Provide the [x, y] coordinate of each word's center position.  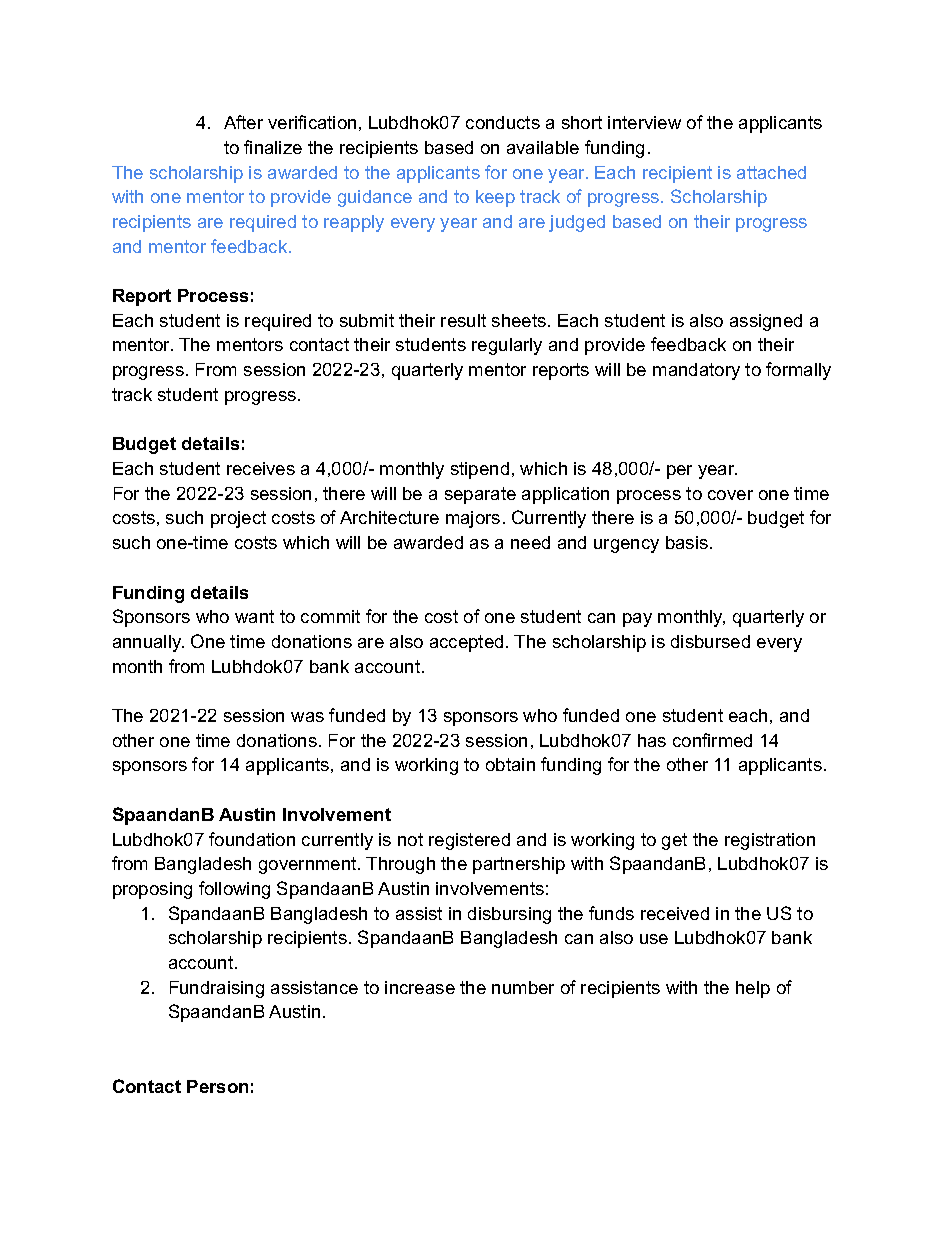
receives [261, 468]
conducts [503, 122]
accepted [466, 643]
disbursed [710, 641]
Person [217, 1086]
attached [771, 172]
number [523, 987]
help [753, 989]
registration [770, 841]
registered [469, 841]
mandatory [696, 371]
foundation [252, 839]
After [243, 122]
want [254, 616]
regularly [507, 346]
